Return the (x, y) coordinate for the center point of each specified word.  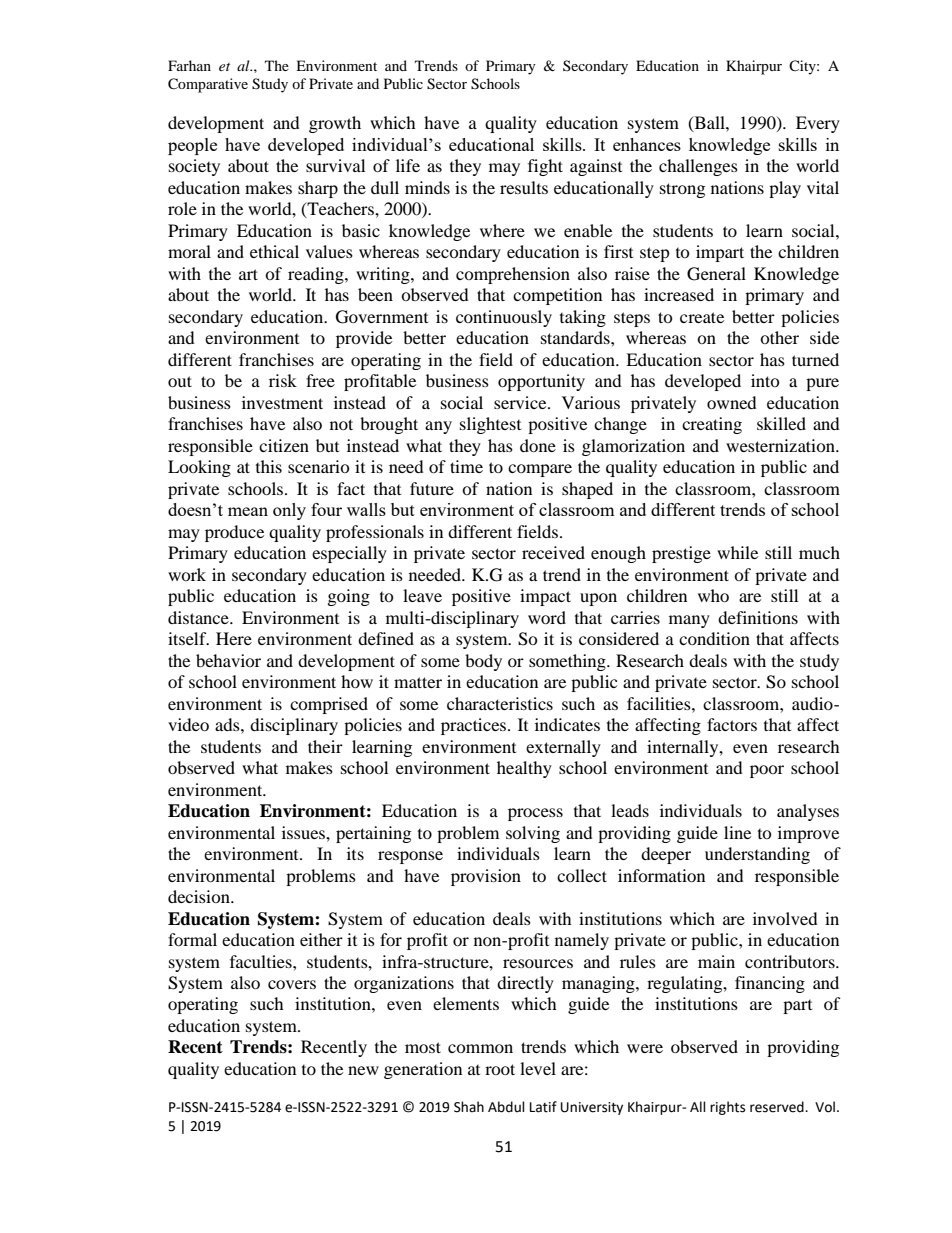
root (500, 1069)
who (713, 595)
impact (545, 597)
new (363, 1070)
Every (818, 124)
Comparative (208, 85)
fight (545, 167)
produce (234, 533)
